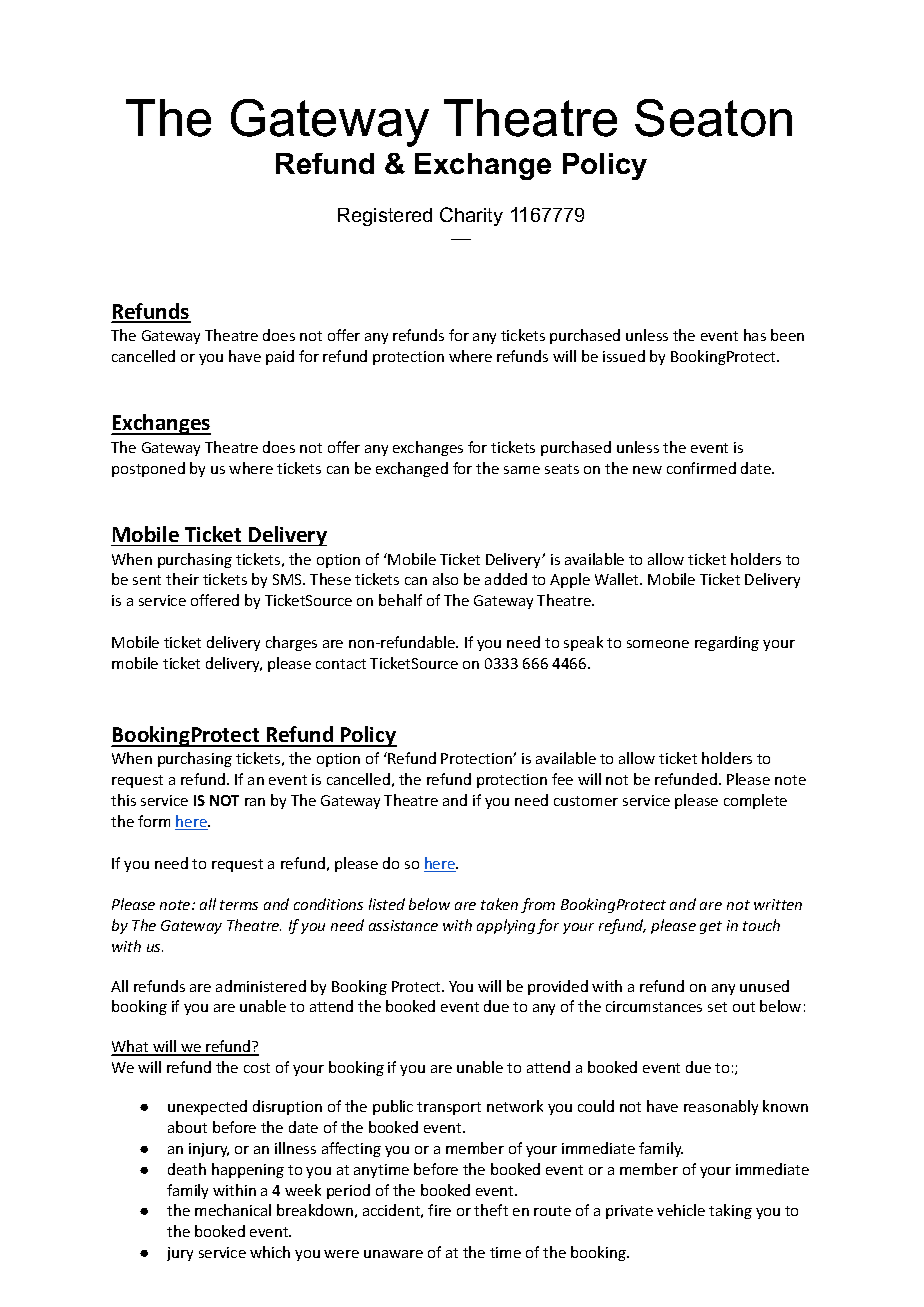 Image resolution: width=924 pixels, height=1307 pixels. What do you see at coordinates (711, 927) in the screenshot?
I see `get` at bounding box center [711, 927].
